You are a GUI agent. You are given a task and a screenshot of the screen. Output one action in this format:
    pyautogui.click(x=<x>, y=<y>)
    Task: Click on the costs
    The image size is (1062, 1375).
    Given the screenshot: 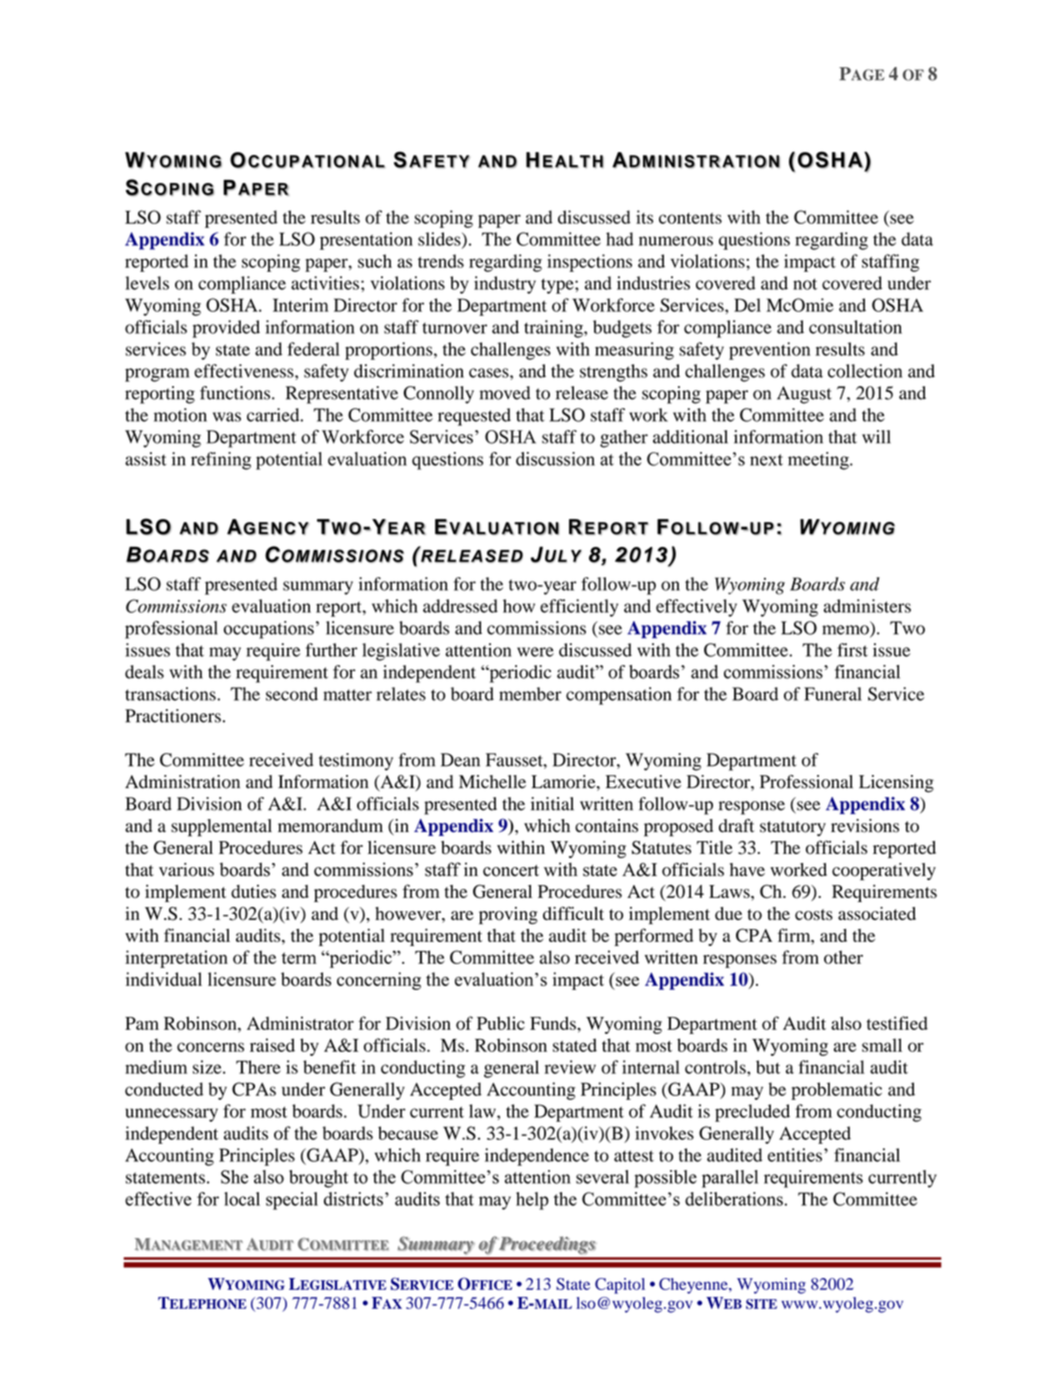 What is the action you would take?
    pyautogui.click(x=814, y=915)
